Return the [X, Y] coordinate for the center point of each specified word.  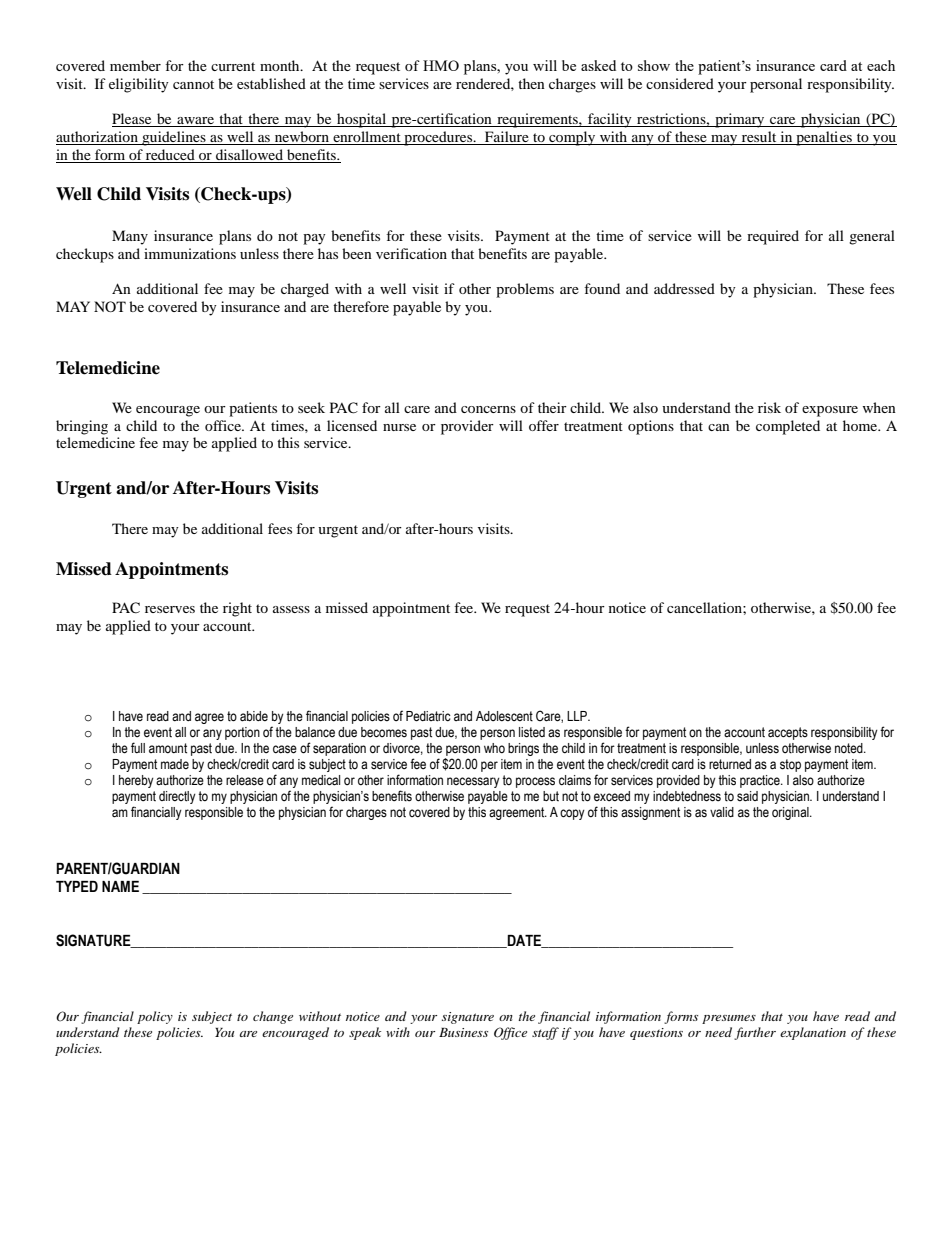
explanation [813, 1033]
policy [155, 1017]
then [531, 83]
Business [463, 1032]
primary [740, 120]
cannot [193, 84]
